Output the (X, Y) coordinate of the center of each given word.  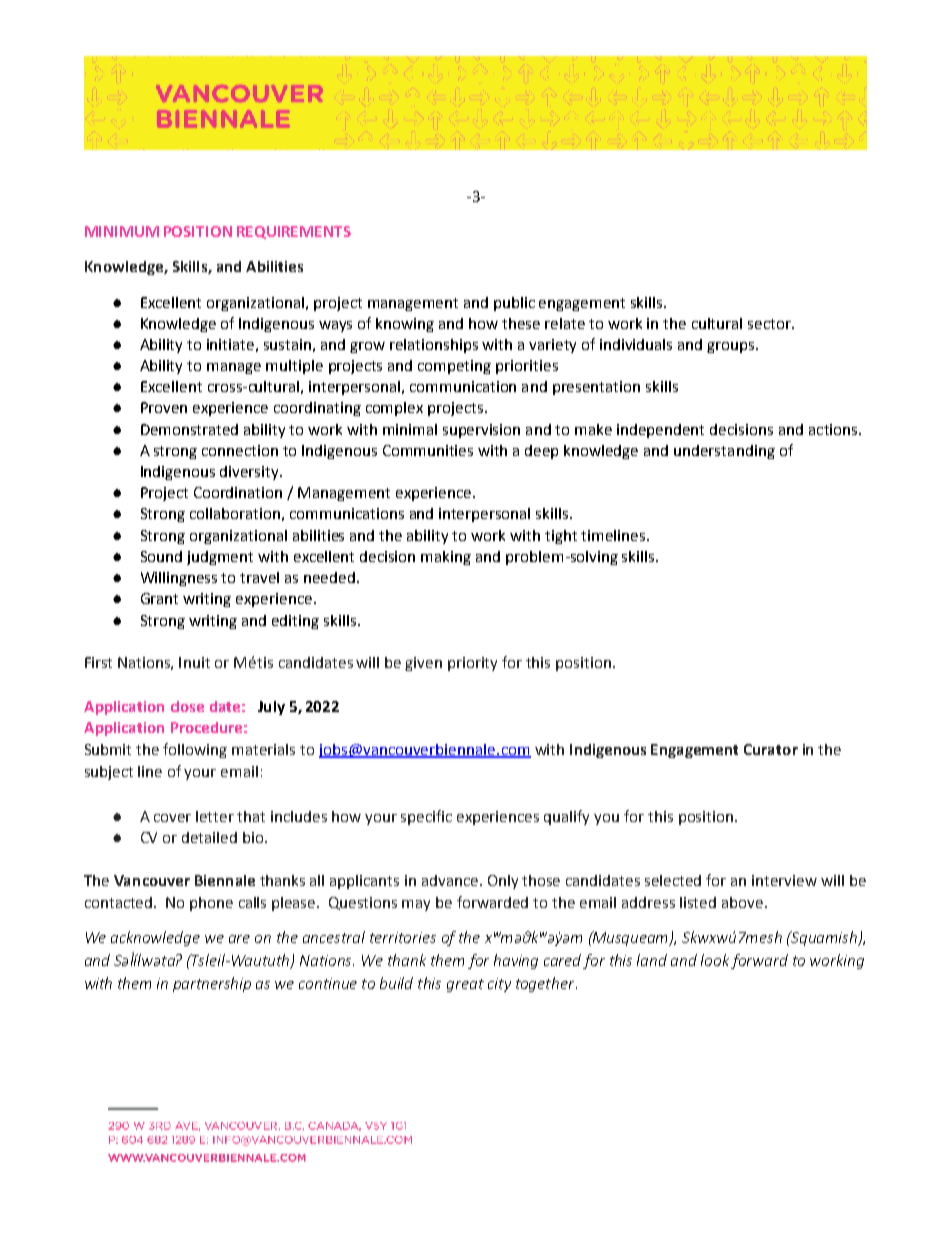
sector (770, 324)
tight (561, 537)
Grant (159, 598)
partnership (212, 984)
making (446, 558)
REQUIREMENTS (294, 232)
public (514, 304)
